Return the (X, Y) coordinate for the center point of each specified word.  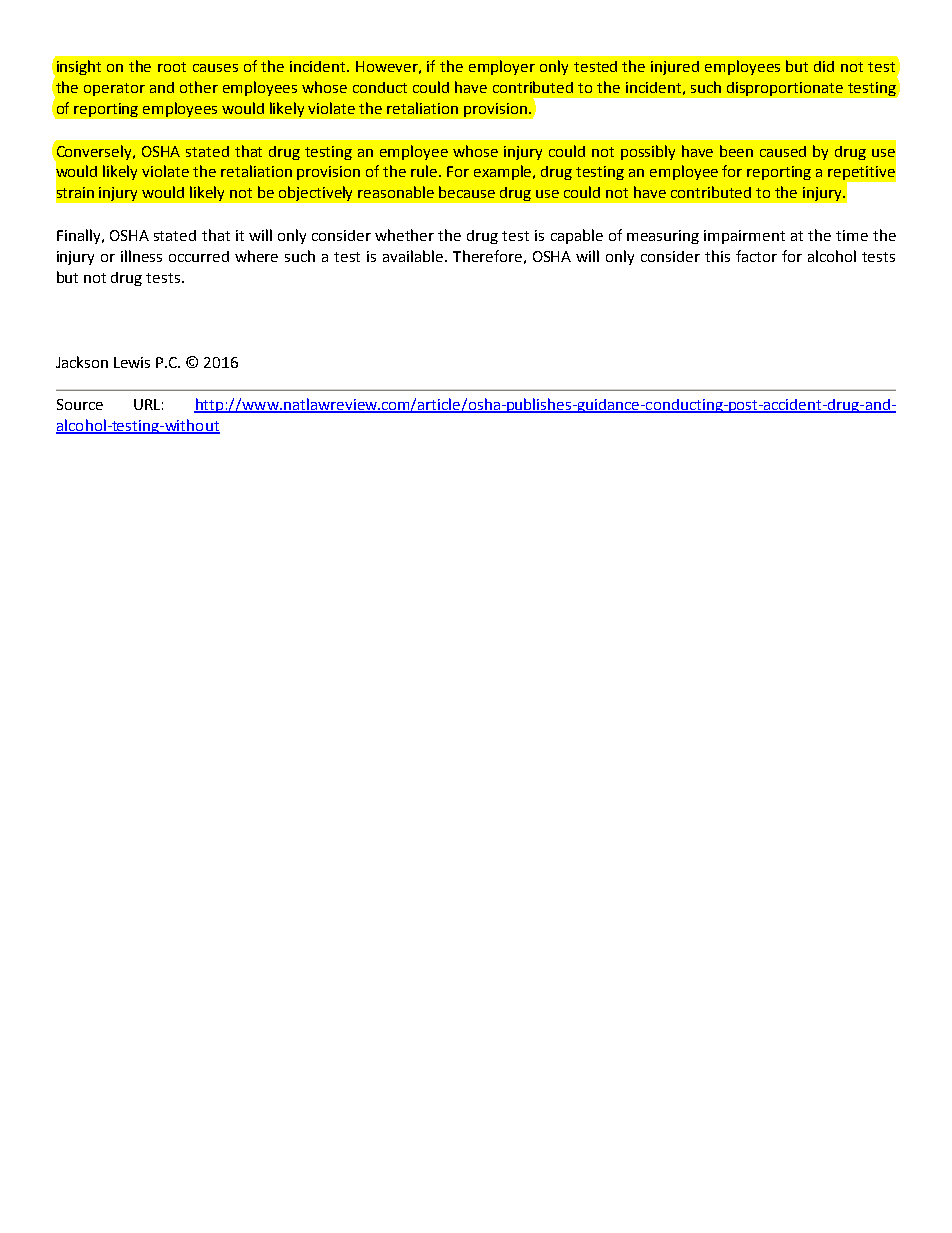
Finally (80, 236)
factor (756, 256)
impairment (744, 237)
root (172, 67)
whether (404, 235)
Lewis (132, 362)
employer (502, 67)
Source (80, 404)
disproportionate (785, 89)
